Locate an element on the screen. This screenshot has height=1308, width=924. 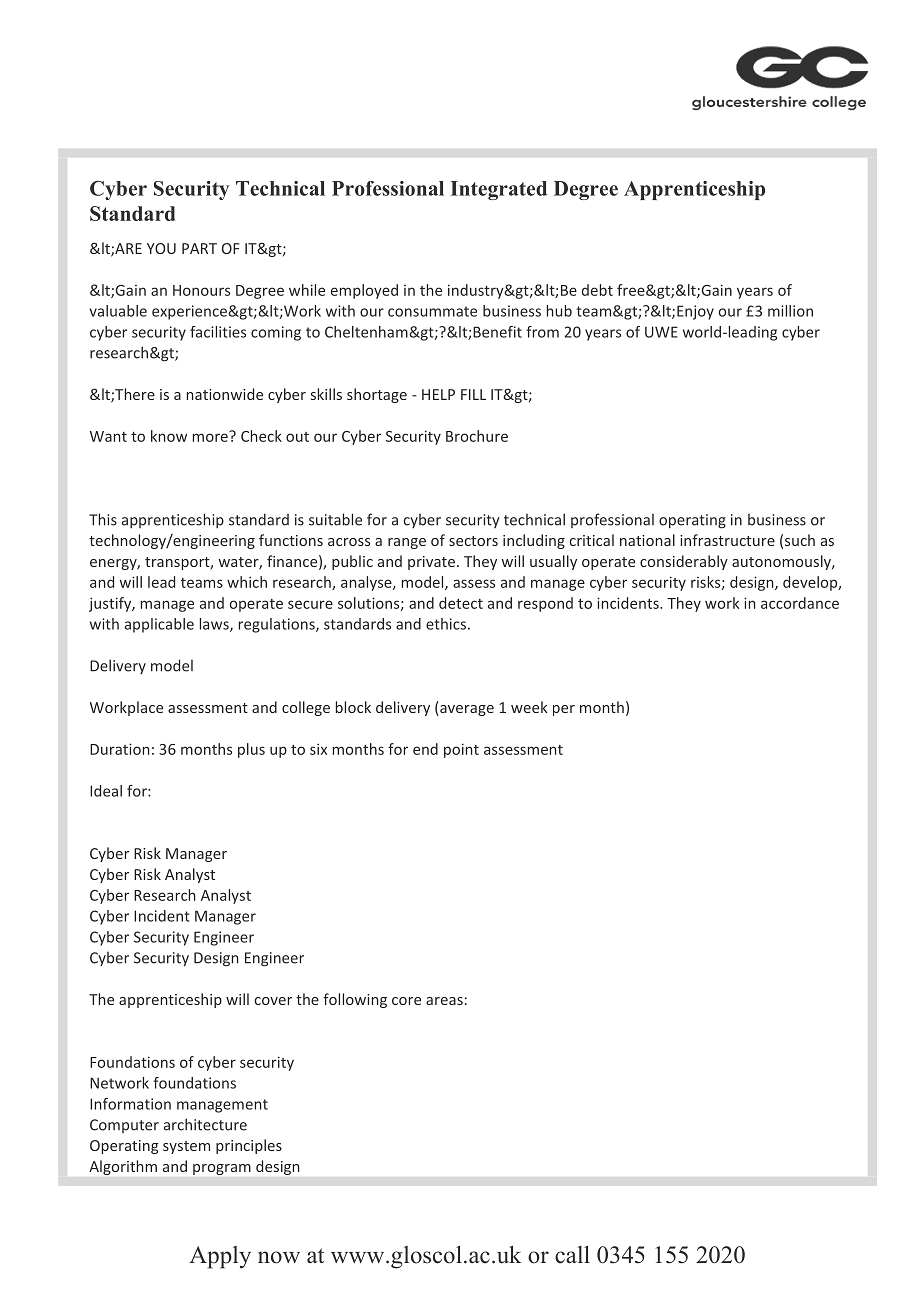
Ideal is located at coordinates (106, 791).
